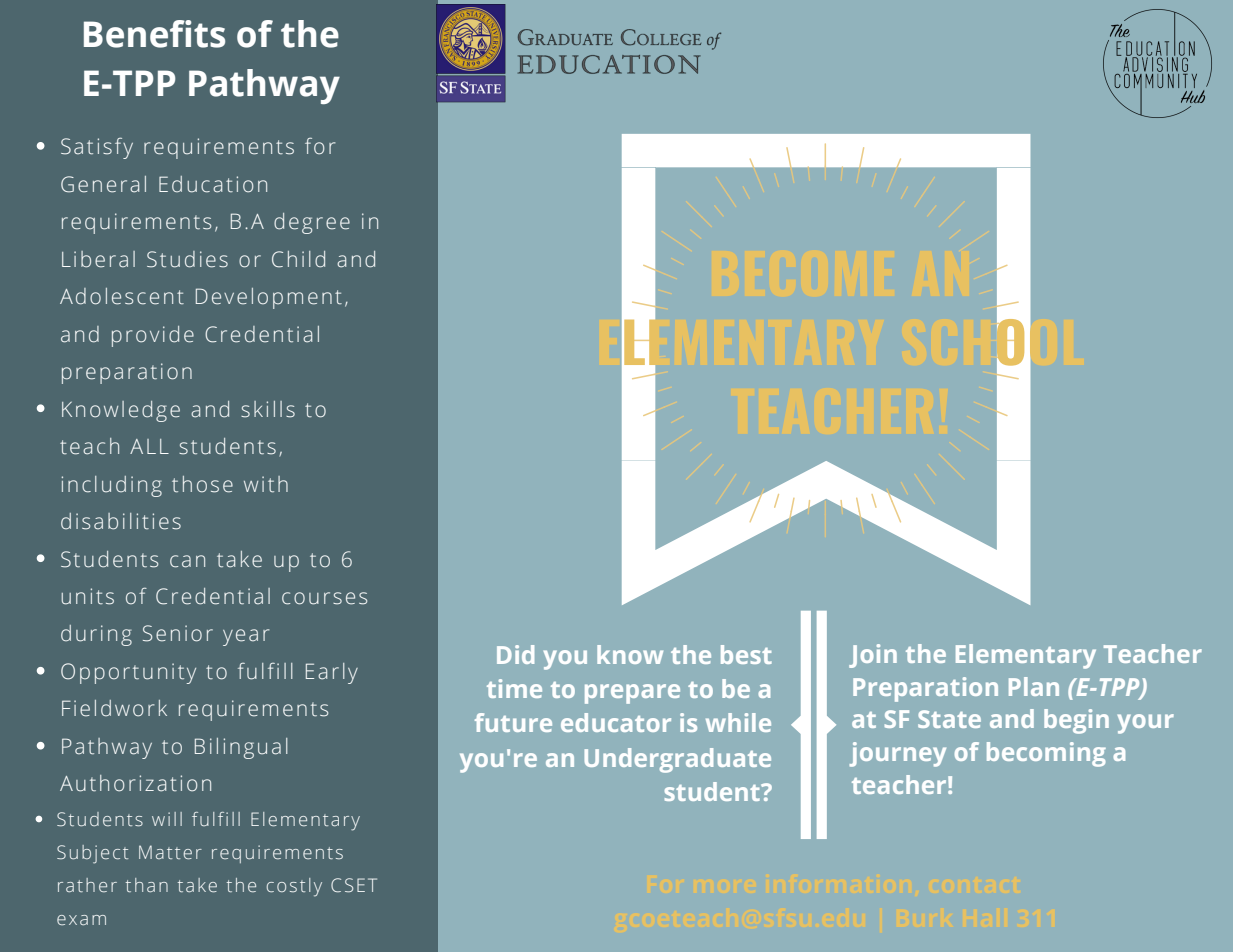 The width and height of the screenshot is (1233, 952). What do you see at coordinates (873, 656) in the screenshot?
I see `Join` at bounding box center [873, 656].
